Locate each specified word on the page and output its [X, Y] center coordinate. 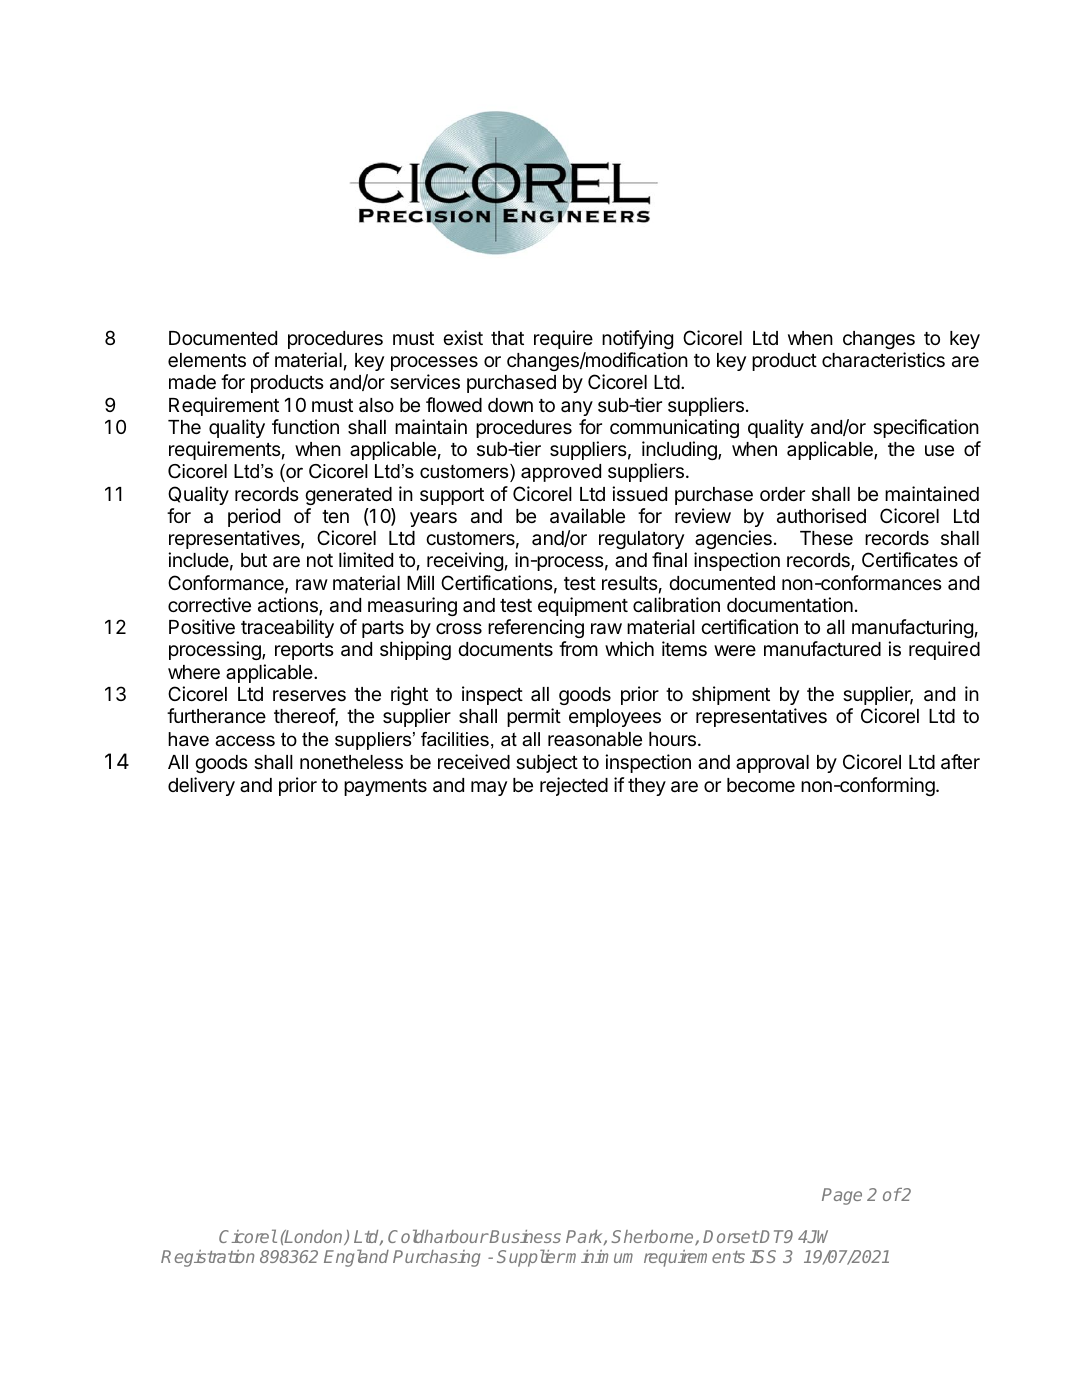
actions [289, 606]
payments [385, 787]
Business [524, 1236]
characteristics [883, 360]
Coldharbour [438, 1236]
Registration [207, 1258]
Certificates [910, 560]
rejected [574, 786]
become [761, 785]
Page [842, 1196]
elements [207, 360]
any [577, 408]
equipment [583, 606]
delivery [201, 786]
